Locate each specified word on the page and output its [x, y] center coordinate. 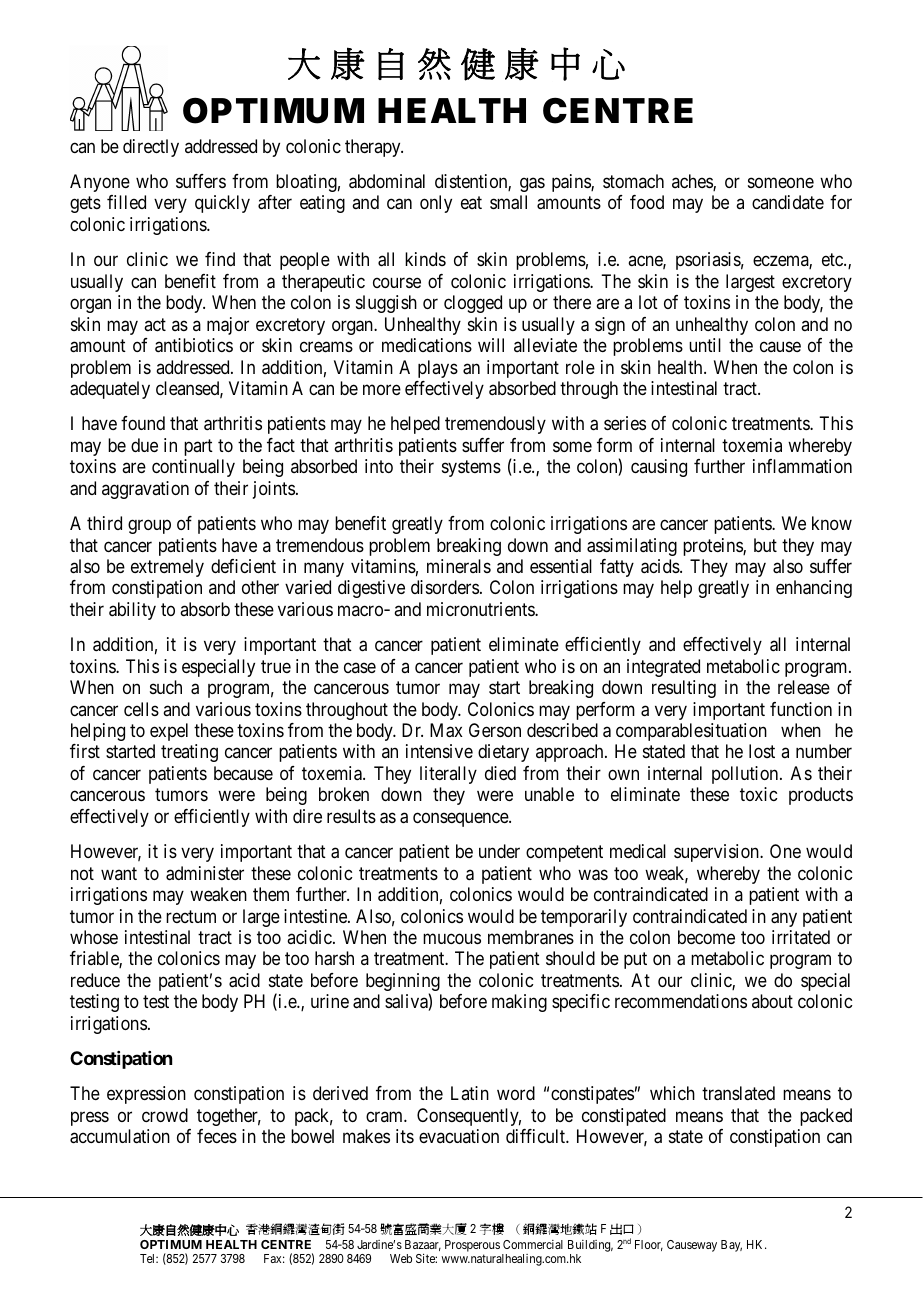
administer [205, 873]
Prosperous [472, 1247]
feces [217, 1136]
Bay [731, 1246]
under [499, 851]
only [436, 204]
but [765, 545]
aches [693, 182]
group [149, 527]
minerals [459, 566]
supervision [717, 853]
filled [126, 202]
